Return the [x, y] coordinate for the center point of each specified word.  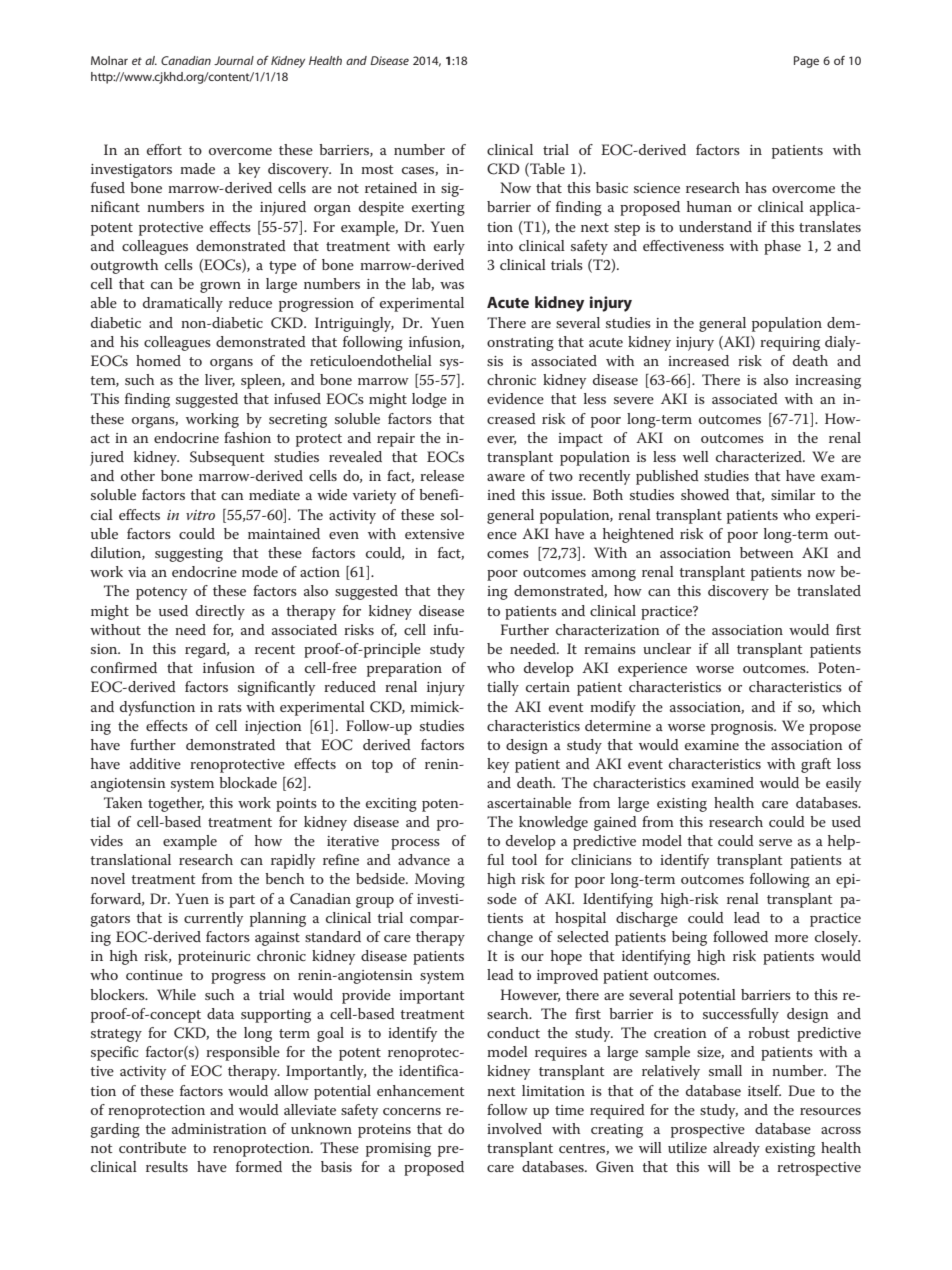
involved [514, 1128]
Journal [234, 60]
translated [829, 590]
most [377, 169]
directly [220, 612]
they [451, 592]
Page [806, 62]
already [736, 1149]
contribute [152, 1147]
